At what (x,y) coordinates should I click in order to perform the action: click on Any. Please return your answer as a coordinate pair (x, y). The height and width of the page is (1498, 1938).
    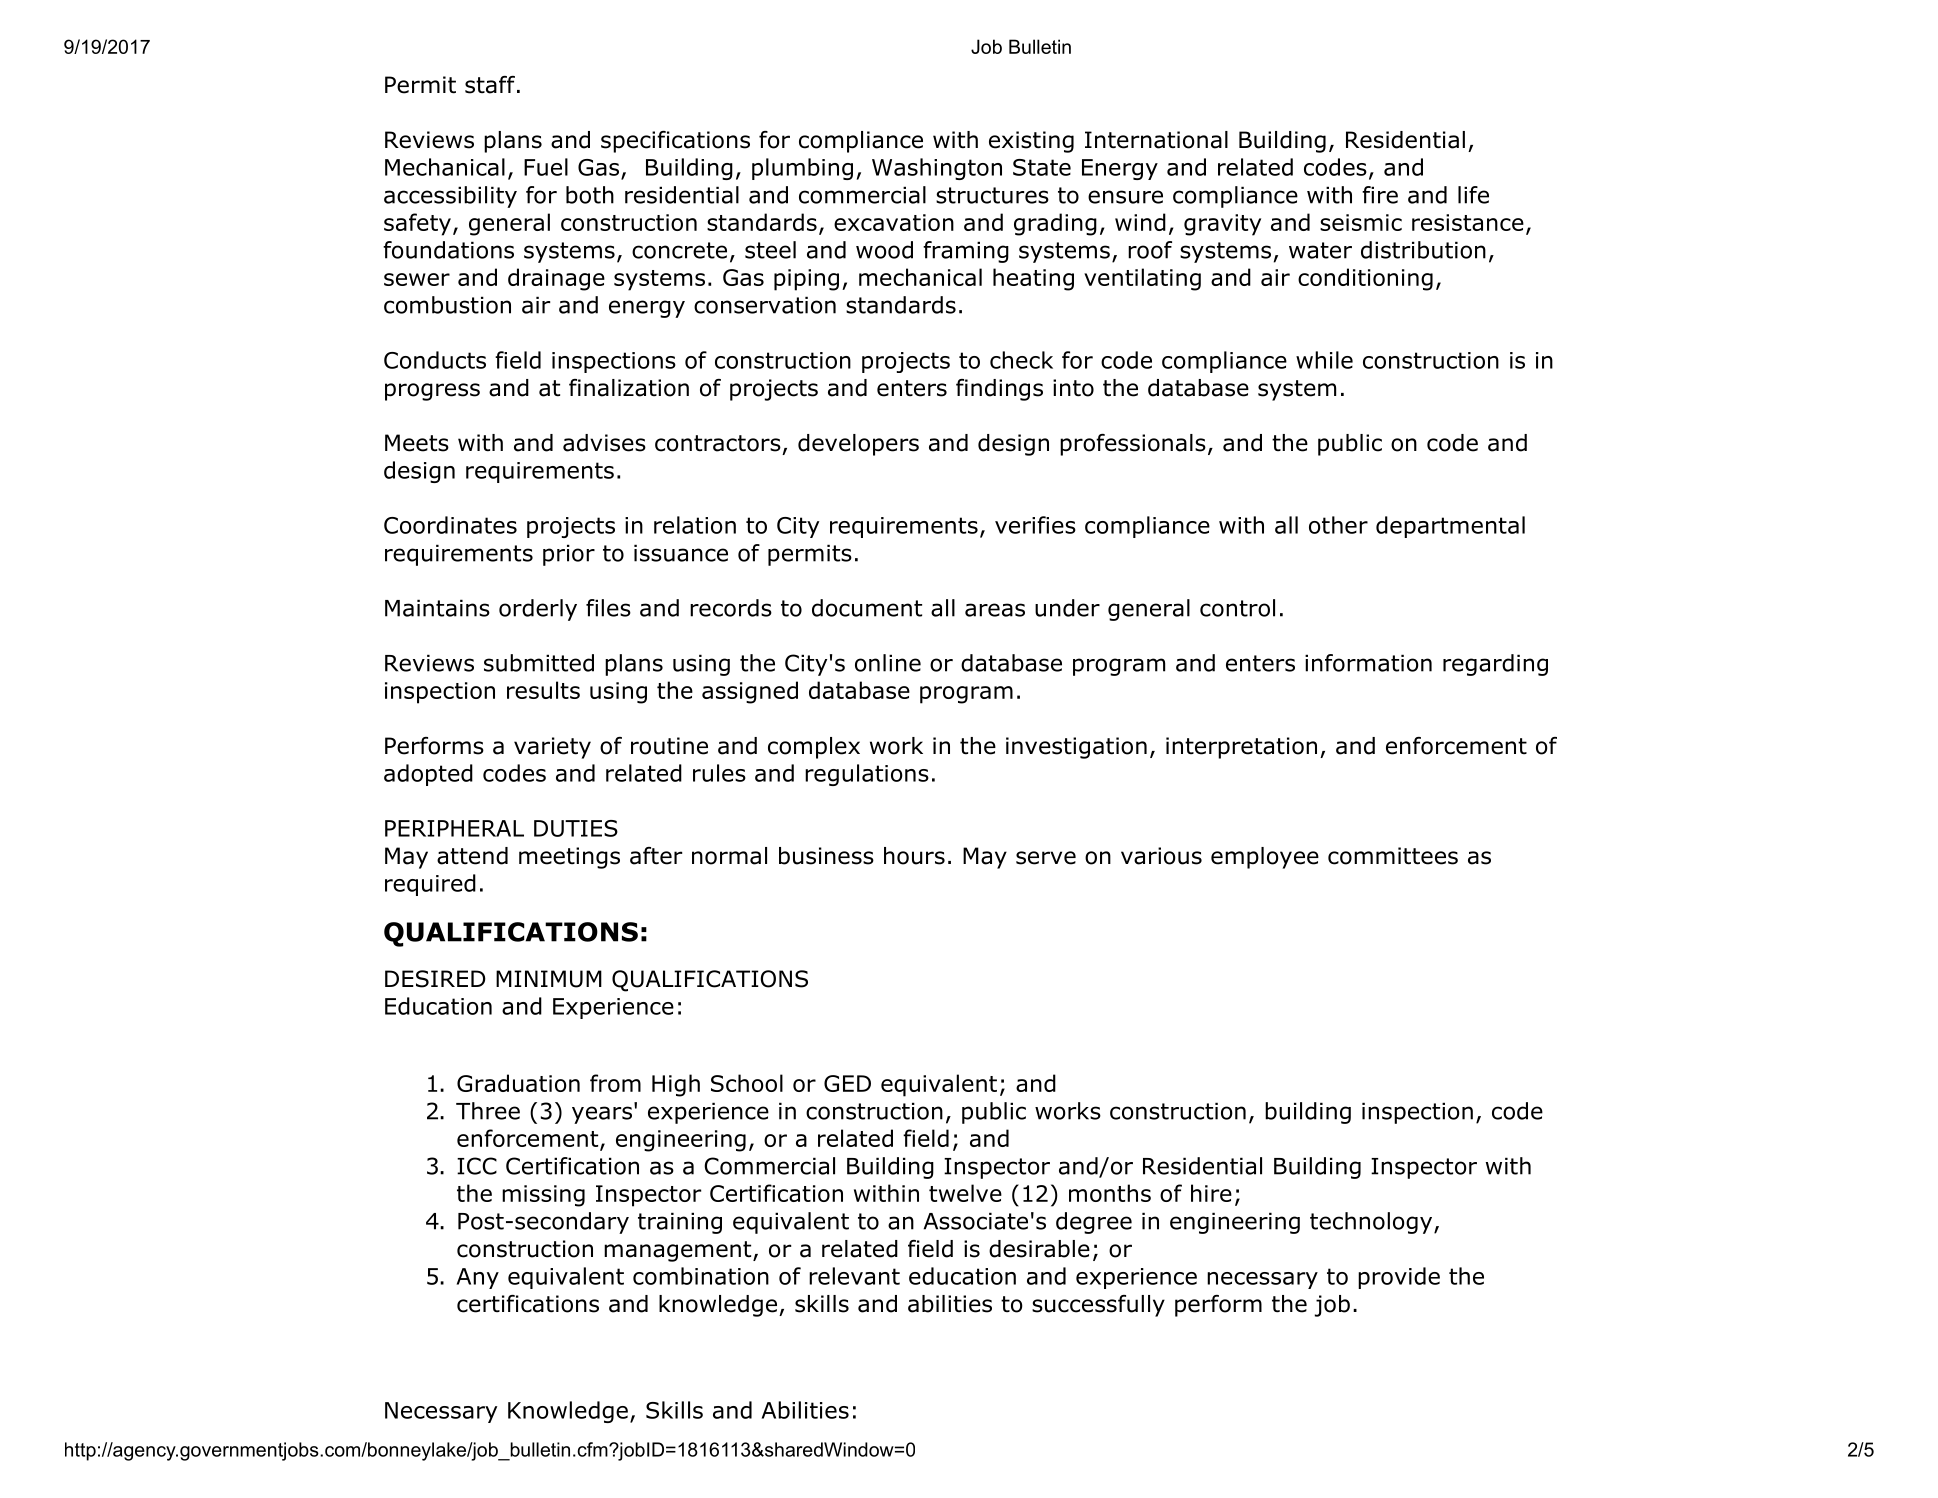
    Looking at the image, I should click on (478, 1278).
